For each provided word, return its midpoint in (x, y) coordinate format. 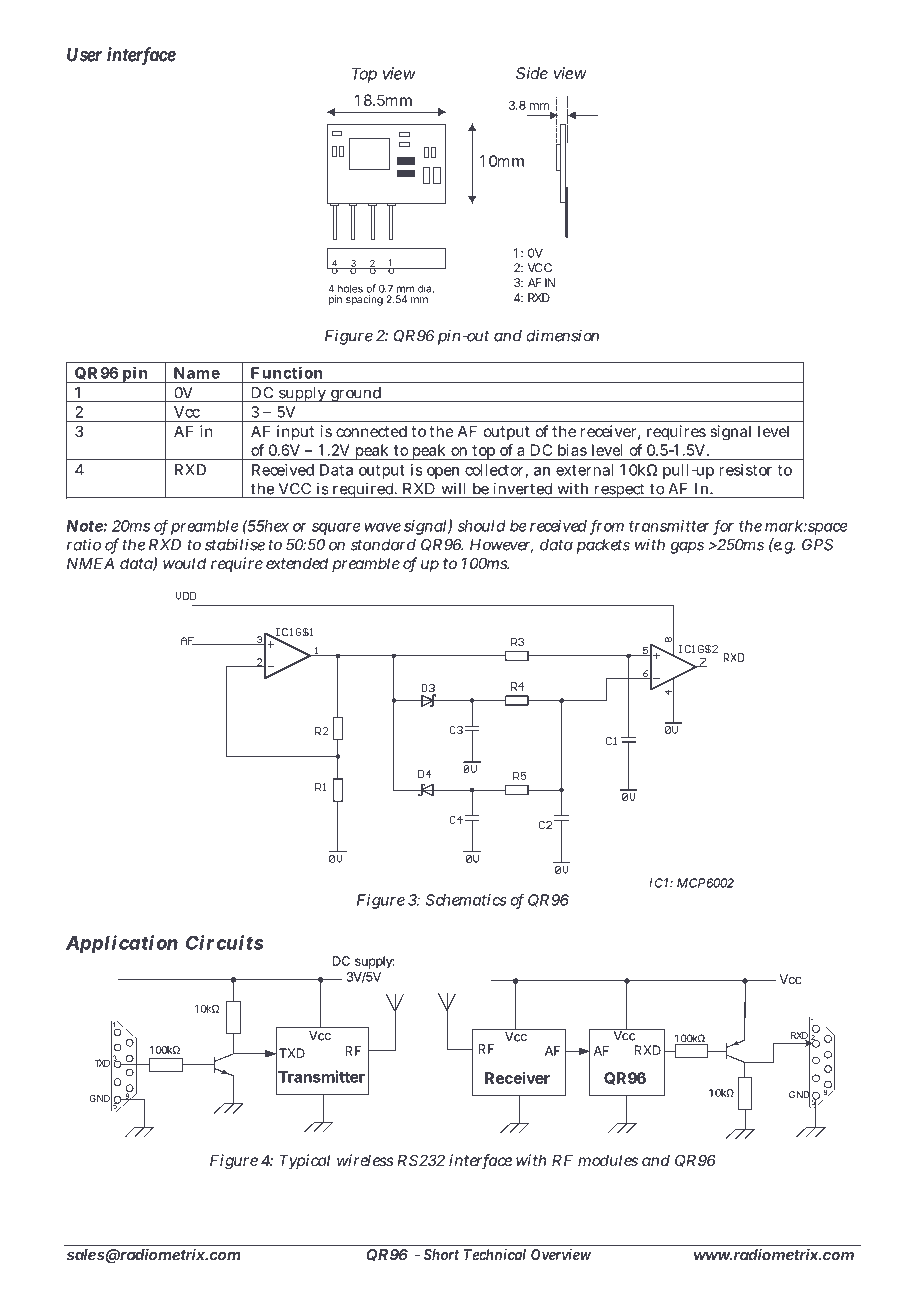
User (84, 54)
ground (356, 395)
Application (122, 944)
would (184, 563)
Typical (304, 1161)
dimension (562, 335)
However (501, 546)
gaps (687, 547)
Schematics (466, 900)
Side (532, 73)
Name (197, 373)
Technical (495, 1254)
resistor (745, 470)
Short (441, 1255)
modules (608, 1160)
